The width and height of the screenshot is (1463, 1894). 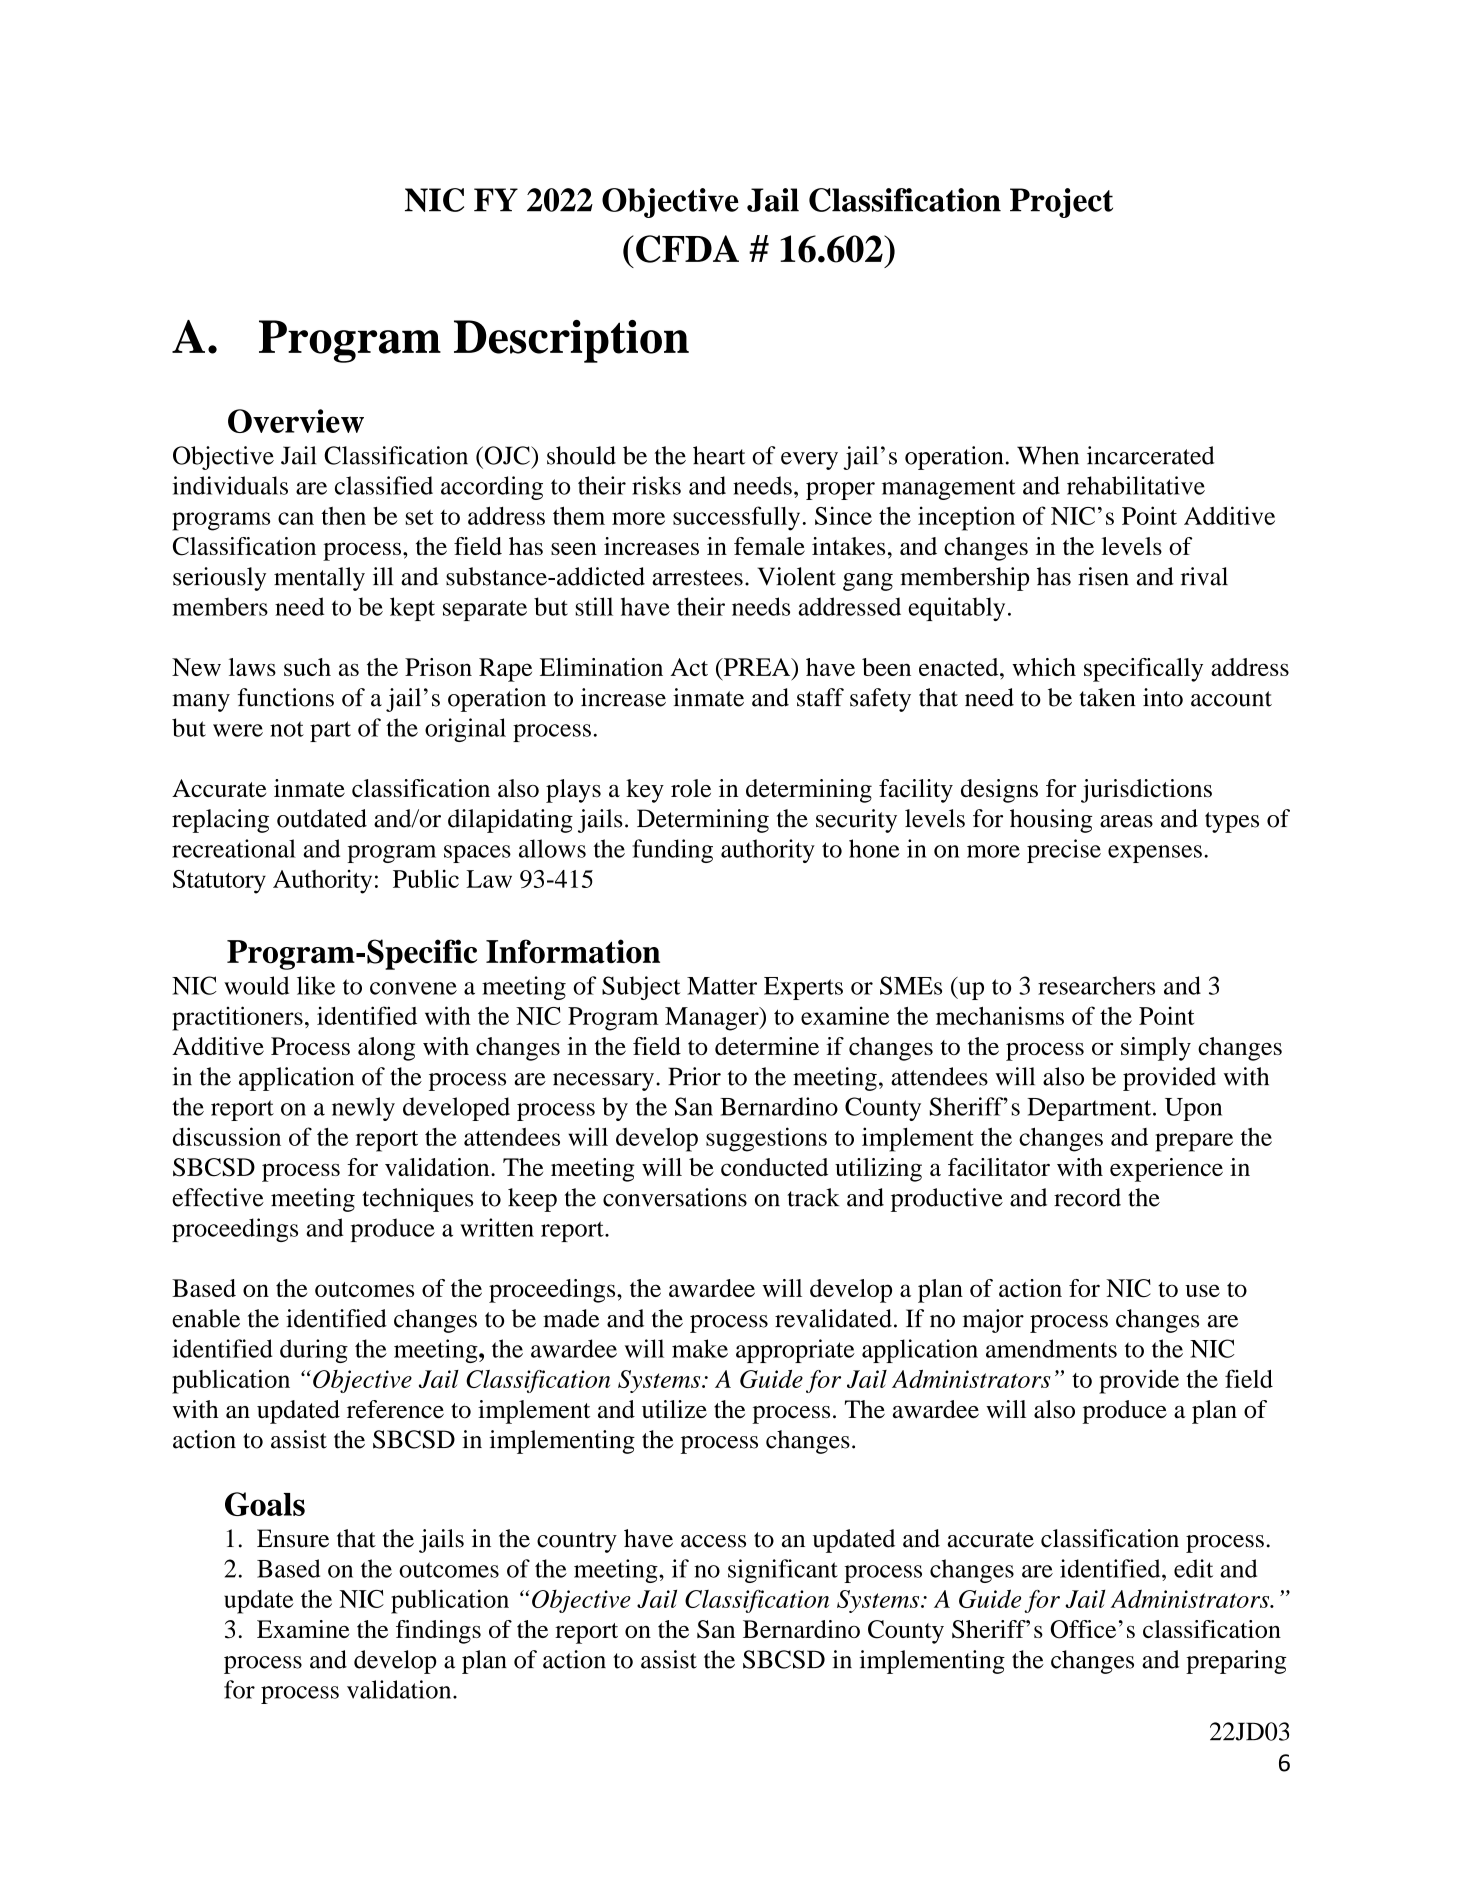 What do you see at coordinates (571, 341) in the screenshot?
I see `Description` at bounding box center [571, 341].
